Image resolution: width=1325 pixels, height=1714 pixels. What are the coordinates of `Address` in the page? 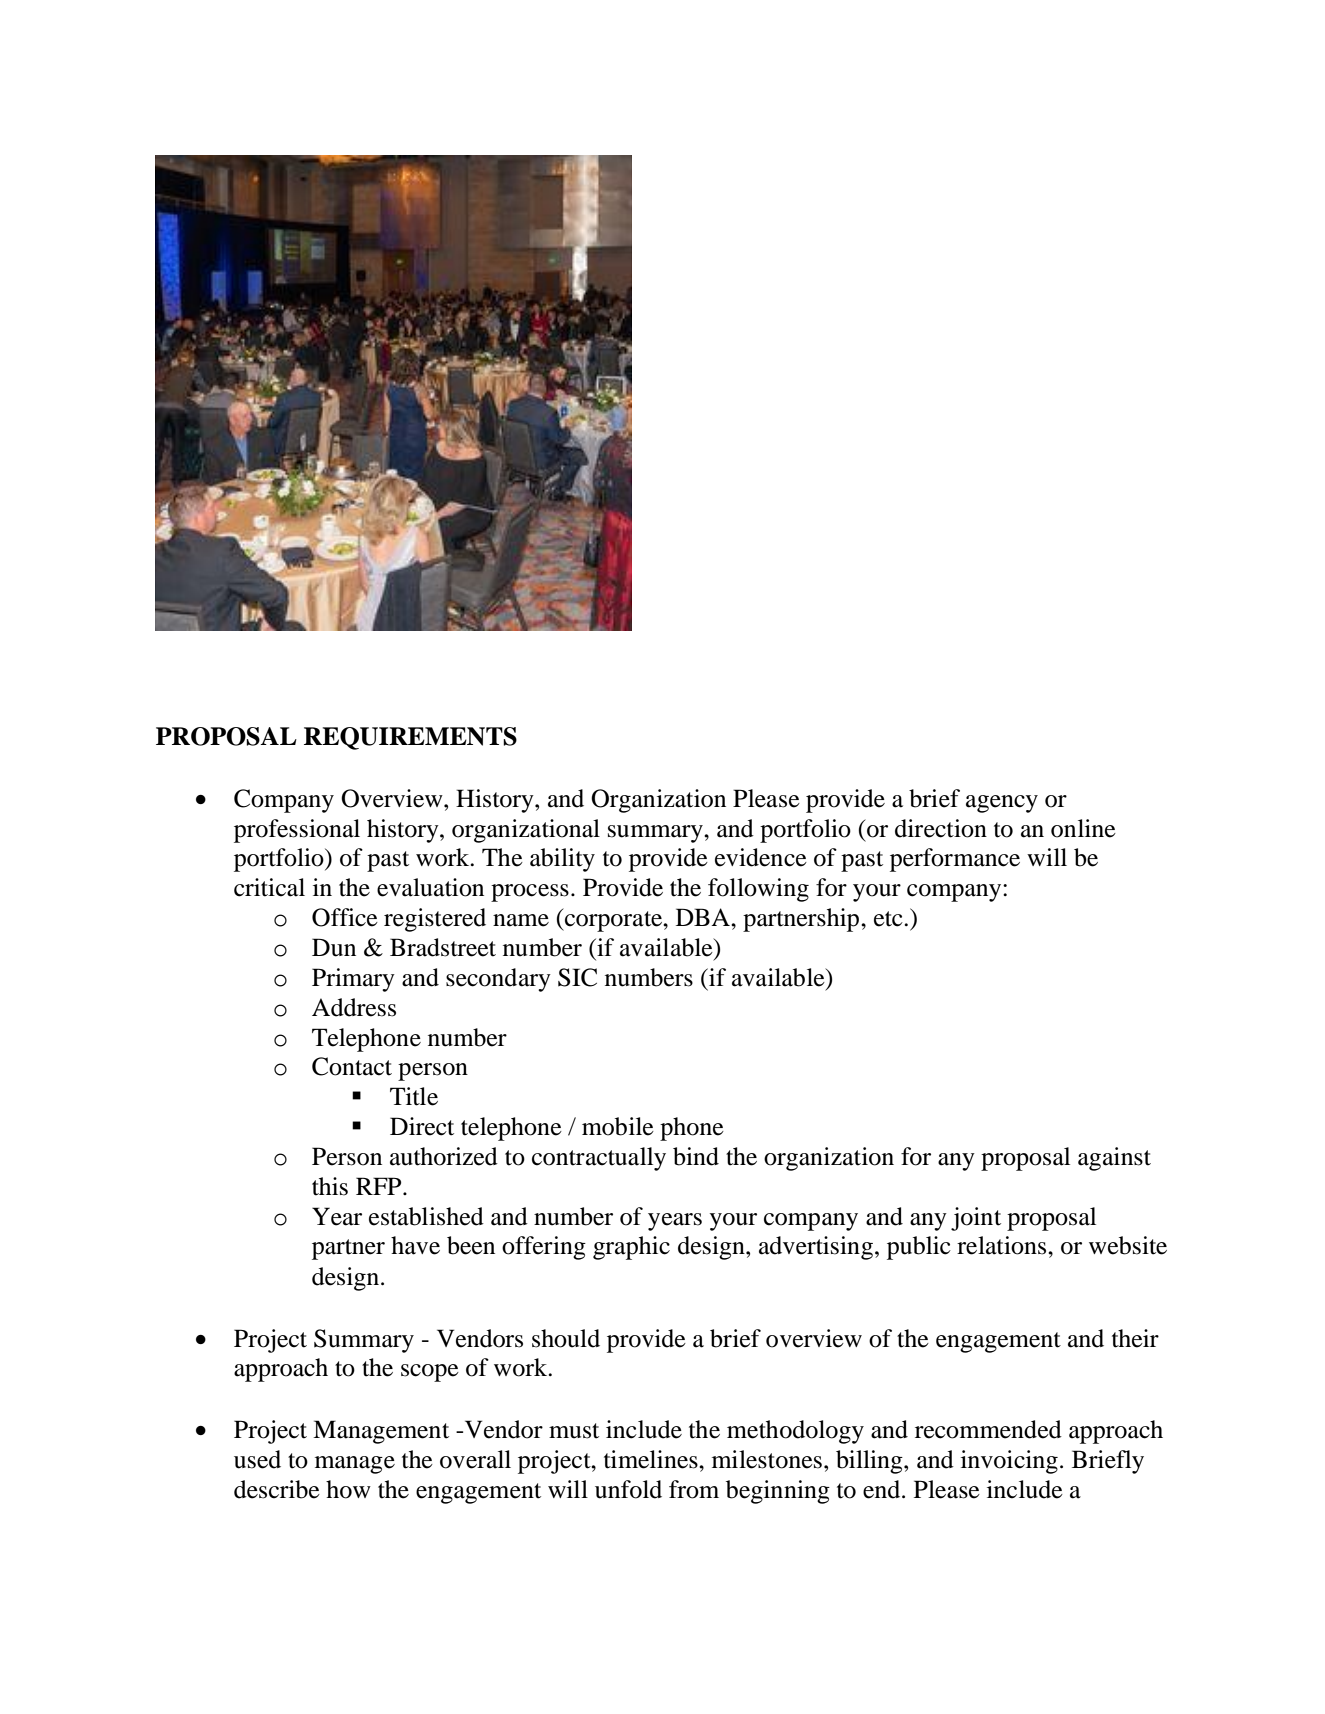 It's located at (354, 1007).
